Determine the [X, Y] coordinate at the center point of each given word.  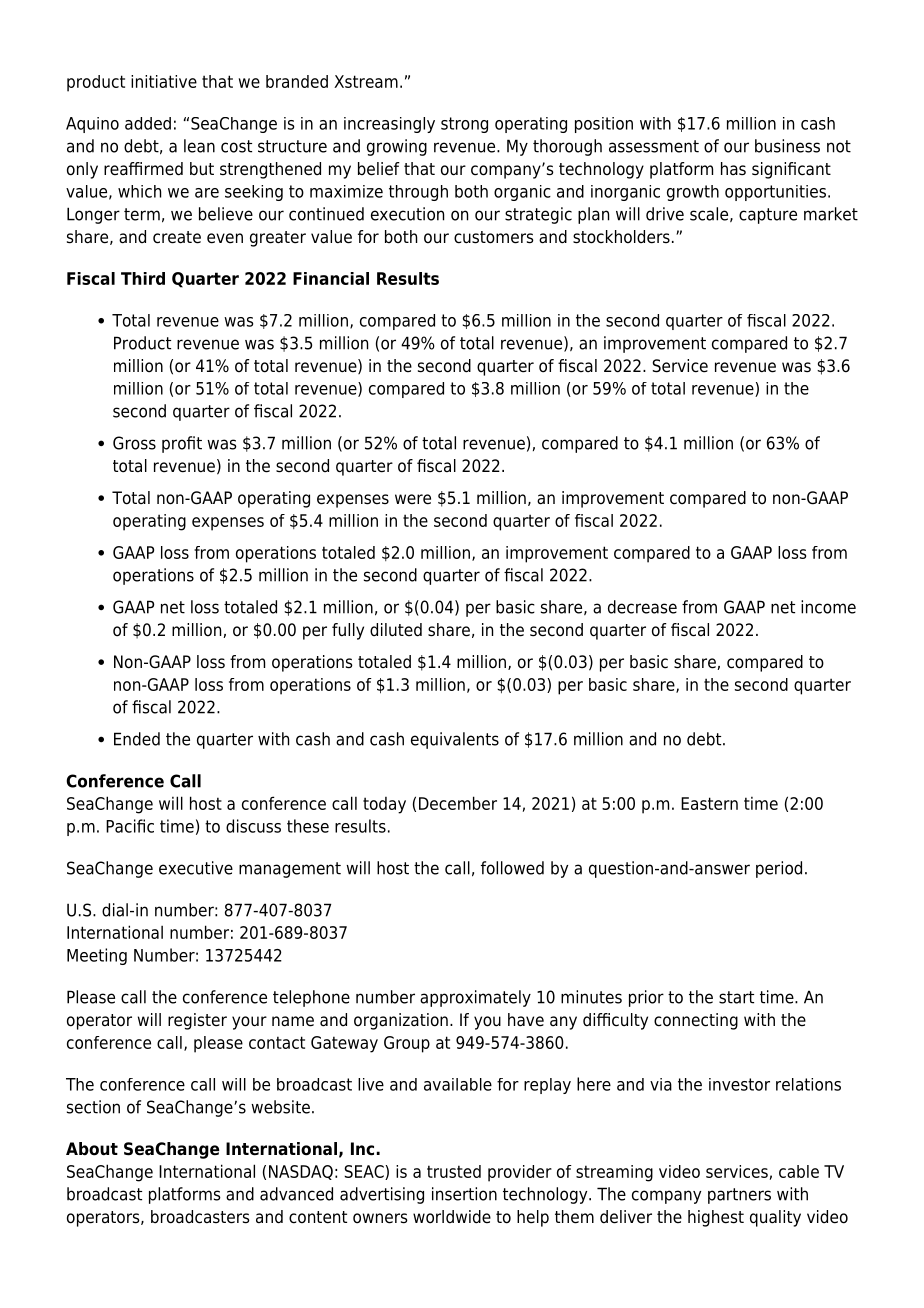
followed [512, 868]
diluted [396, 630]
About [92, 1149]
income [828, 607]
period [779, 869]
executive [196, 868]
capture [768, 216]
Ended [137, 739]
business [787, 146]
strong [464, 125]
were [413, 499]
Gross [134, 443]
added [148, 123]
